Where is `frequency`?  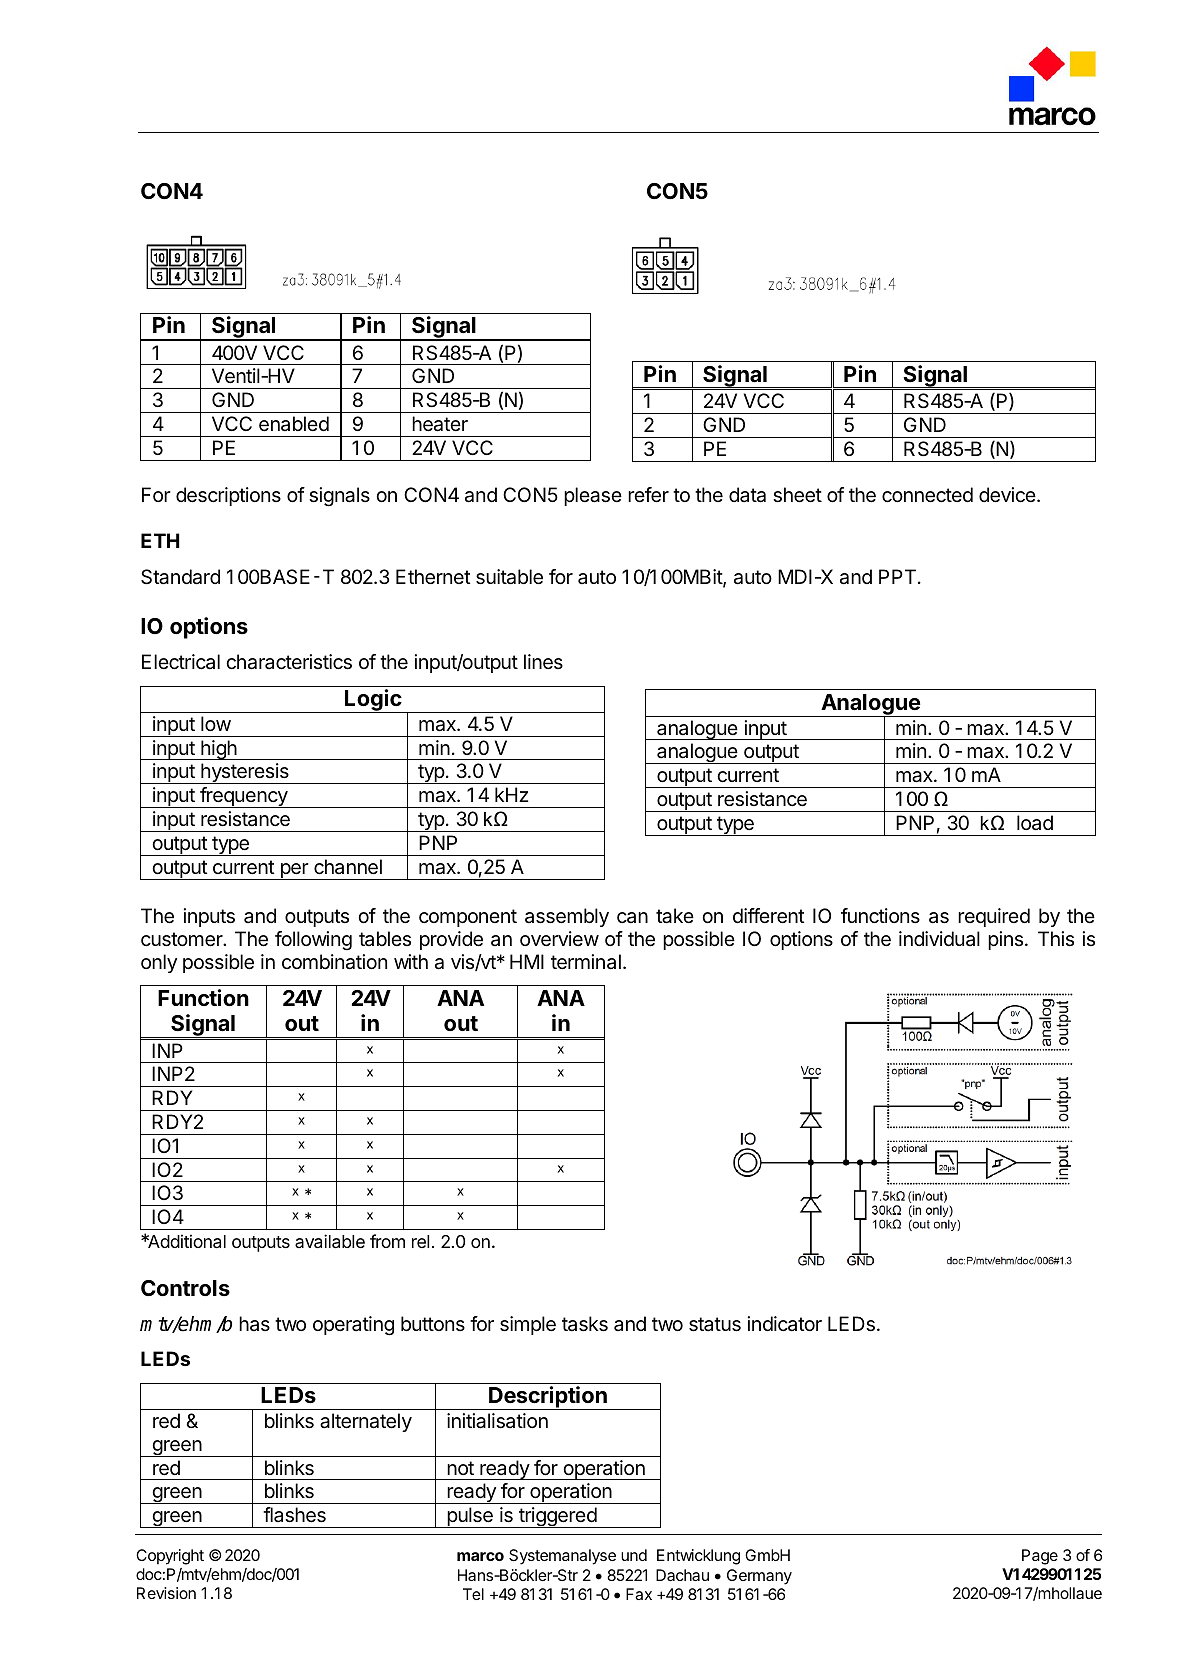 frequency is located at coordinates (244, 797).
